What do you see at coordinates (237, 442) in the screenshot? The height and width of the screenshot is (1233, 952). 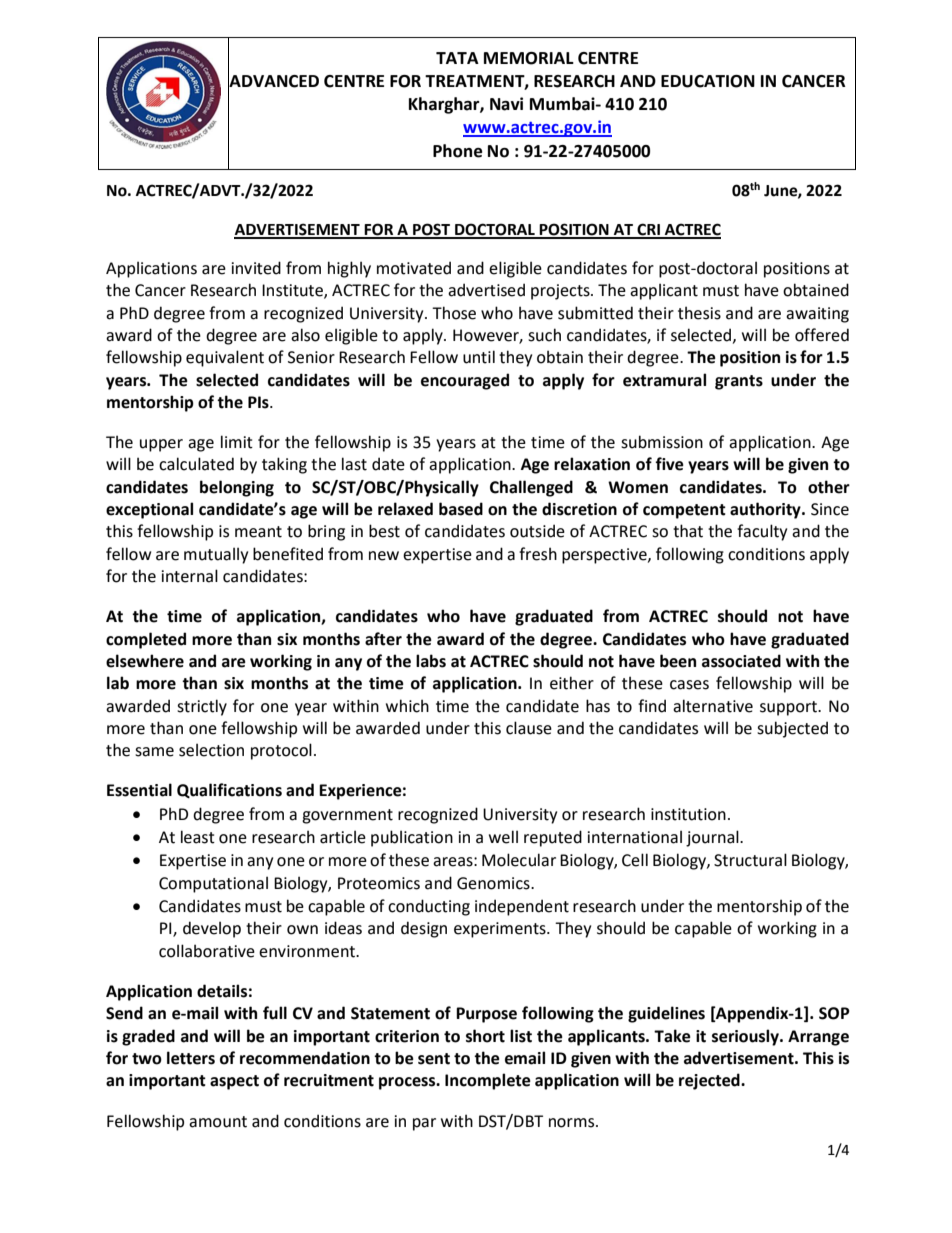 I see `limit` at bounding box center [237, 442].
